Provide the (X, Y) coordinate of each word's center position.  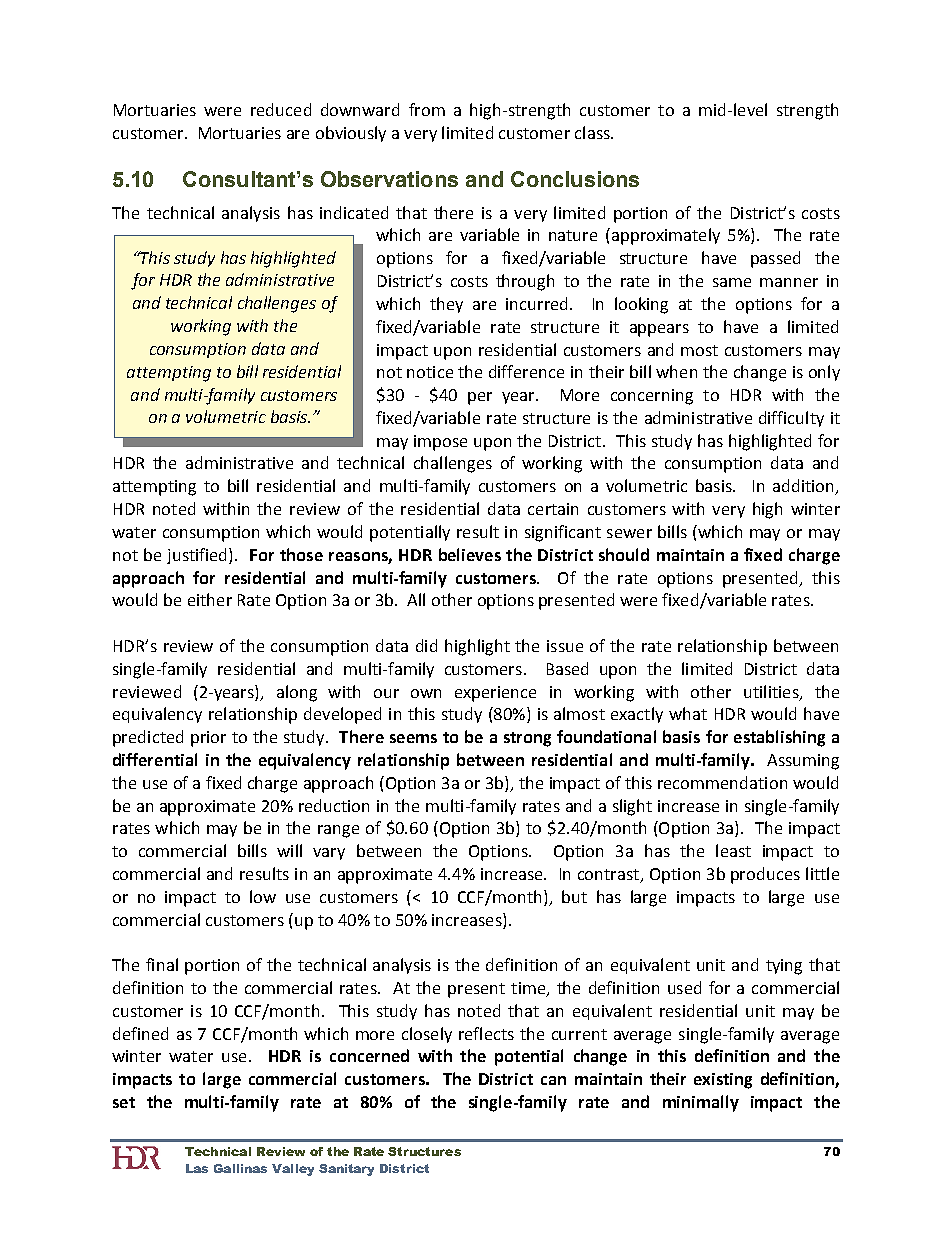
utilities (772, 692)
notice (430, 372)
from (427, 109)
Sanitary (346, 1170)
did (426, 645)
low (263, 896)
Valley (293, 1170)
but (574, 896)
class (593, 132)
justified (198, 556)
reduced (281, 109)
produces (765, 875)
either (210, 599)
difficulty (791, 419)
